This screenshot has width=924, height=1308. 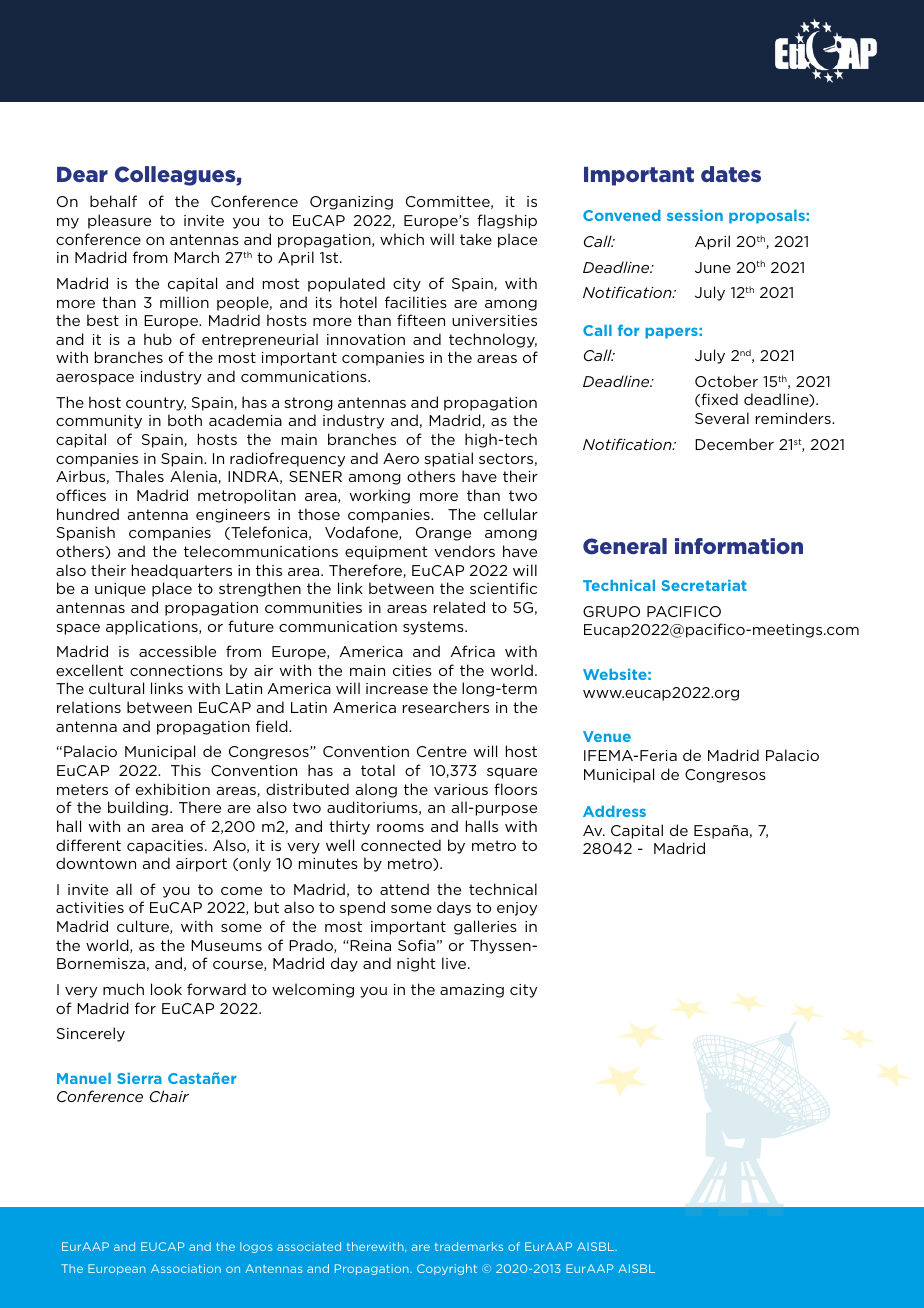 I want to click on which, so click(x=402, y=239).
